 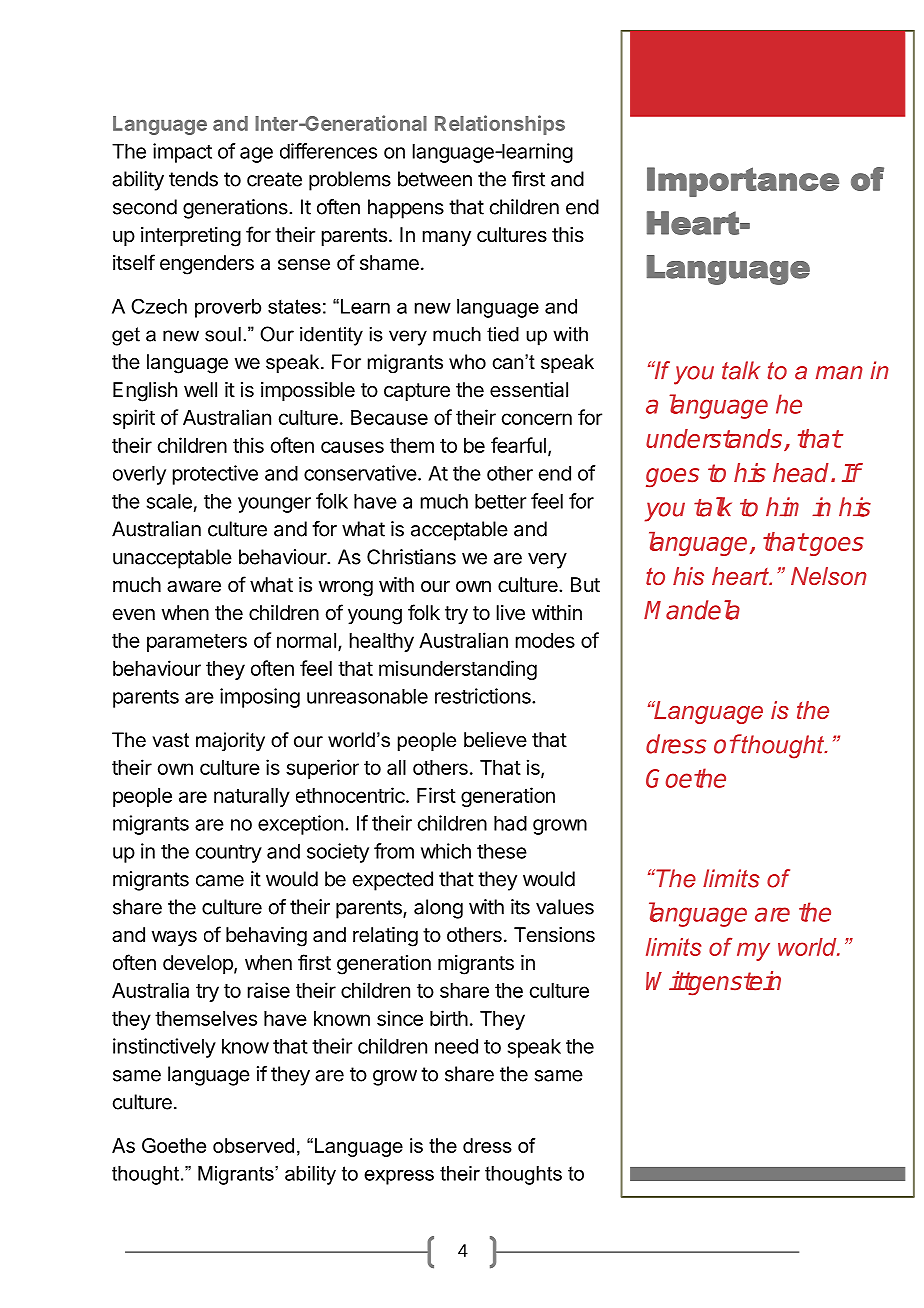 What do you see at coordinates (500, 125) in the screenshot?
I see `Relationships` at bounding box center [500, 125].
